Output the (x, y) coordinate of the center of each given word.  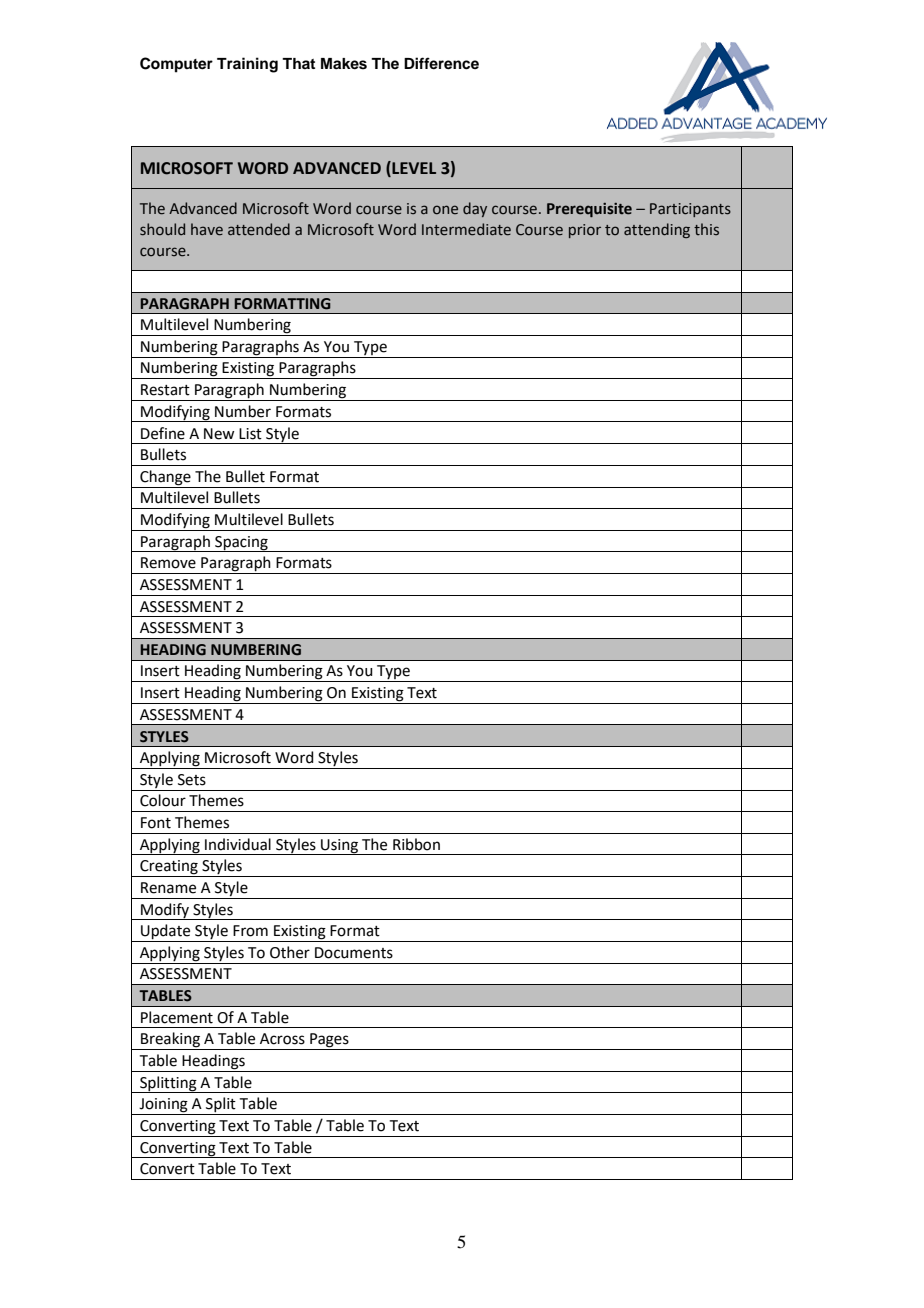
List (250, 434)
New (219, 434)
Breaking (170, 1041)
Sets (192, 780)
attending (657, 230)
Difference (441, 63)
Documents (354, 953)
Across (282, 1039)
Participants (690, 210)
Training (247, 65)
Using (339, 847)
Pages (329, 1041)
